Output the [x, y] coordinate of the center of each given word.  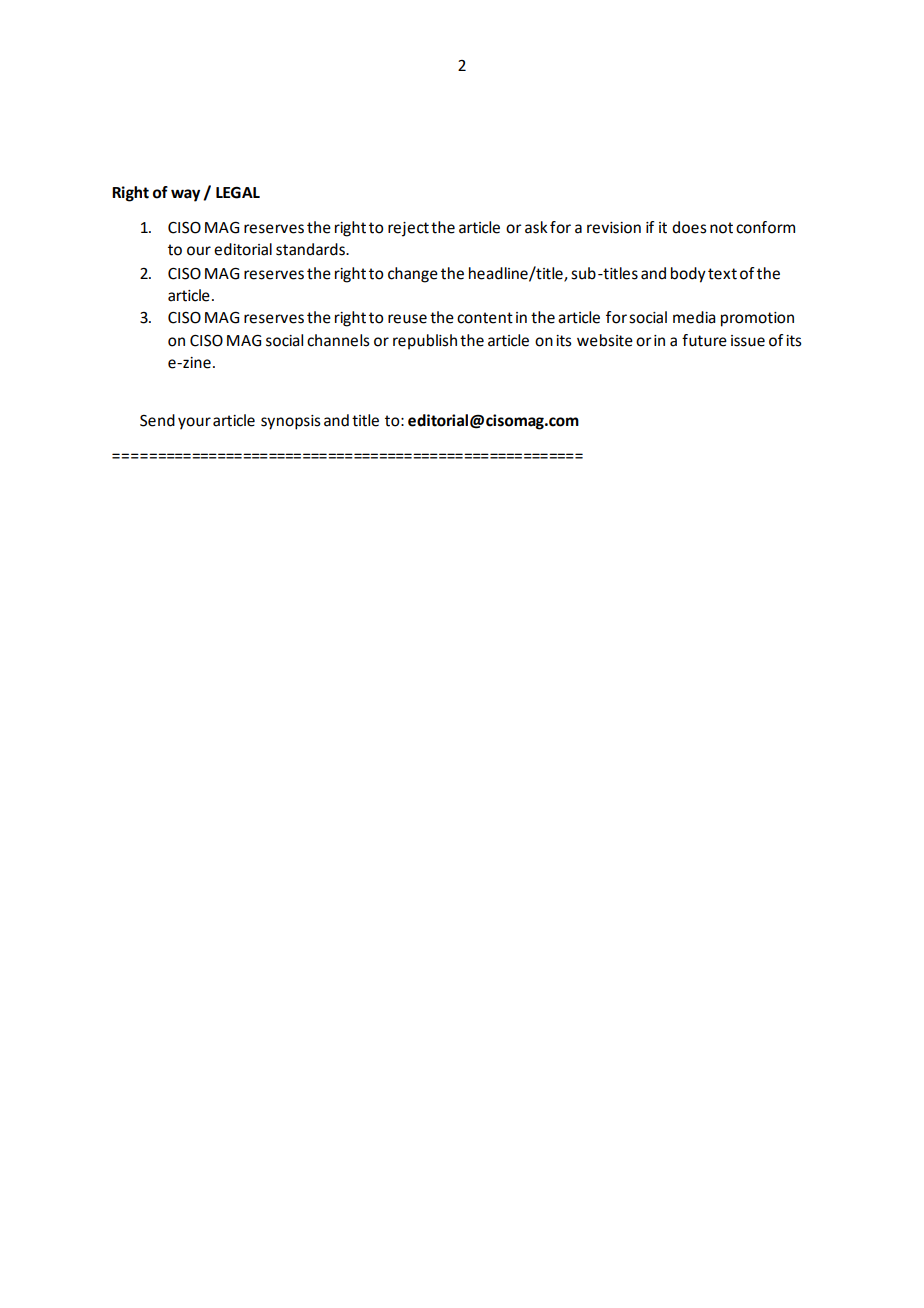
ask [536, 227]
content [485, 318]
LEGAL [238, 193]
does [689, 227]
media [694, 317]
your [194, 423]
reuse [407, 319]
